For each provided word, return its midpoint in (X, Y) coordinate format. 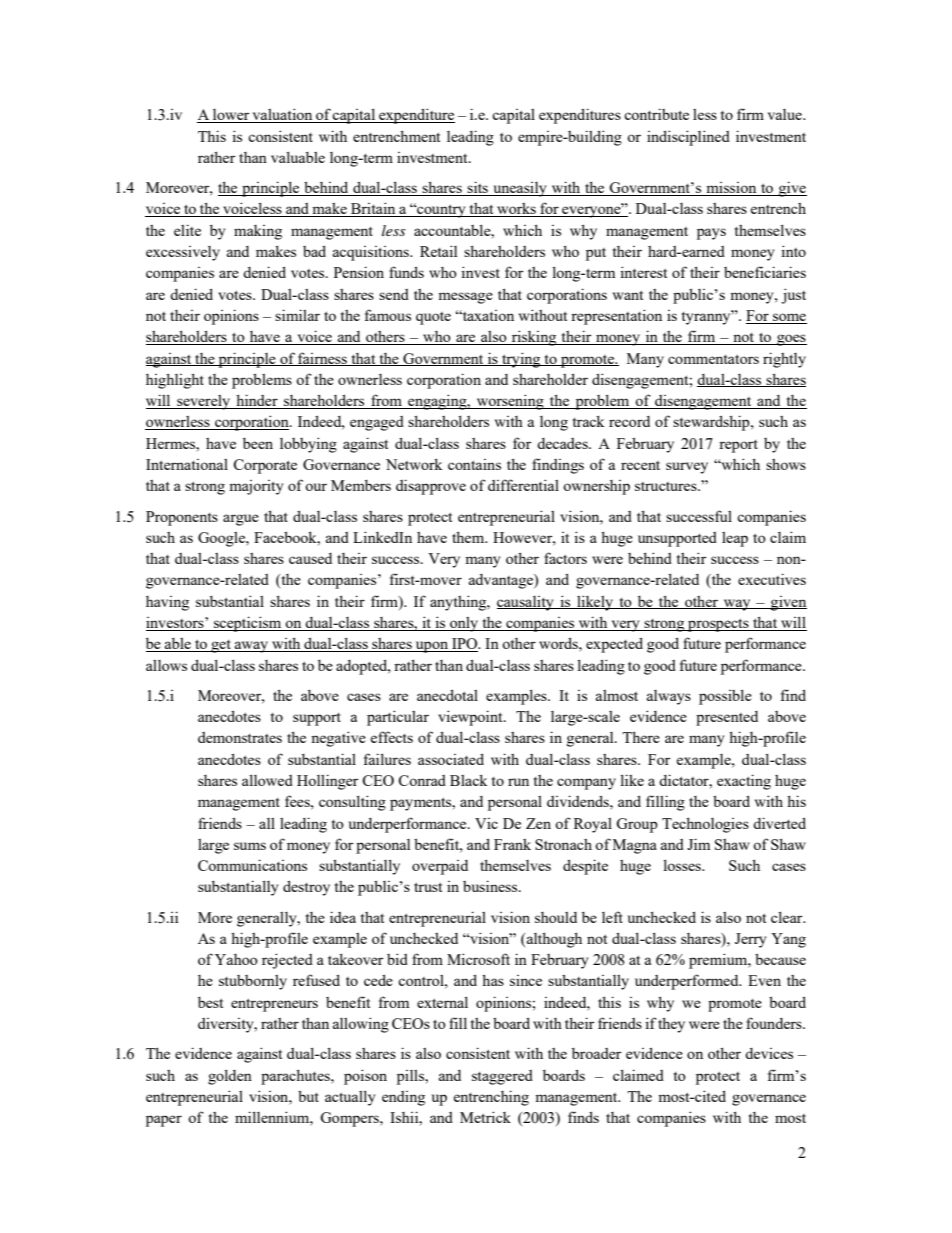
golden (230, 1077)
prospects (718, 625)
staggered (502, 1077)
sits (478, 188)
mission (731, 189)
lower (231, 116)
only (464, 624)
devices (769, 1053)
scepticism (248, 624)
